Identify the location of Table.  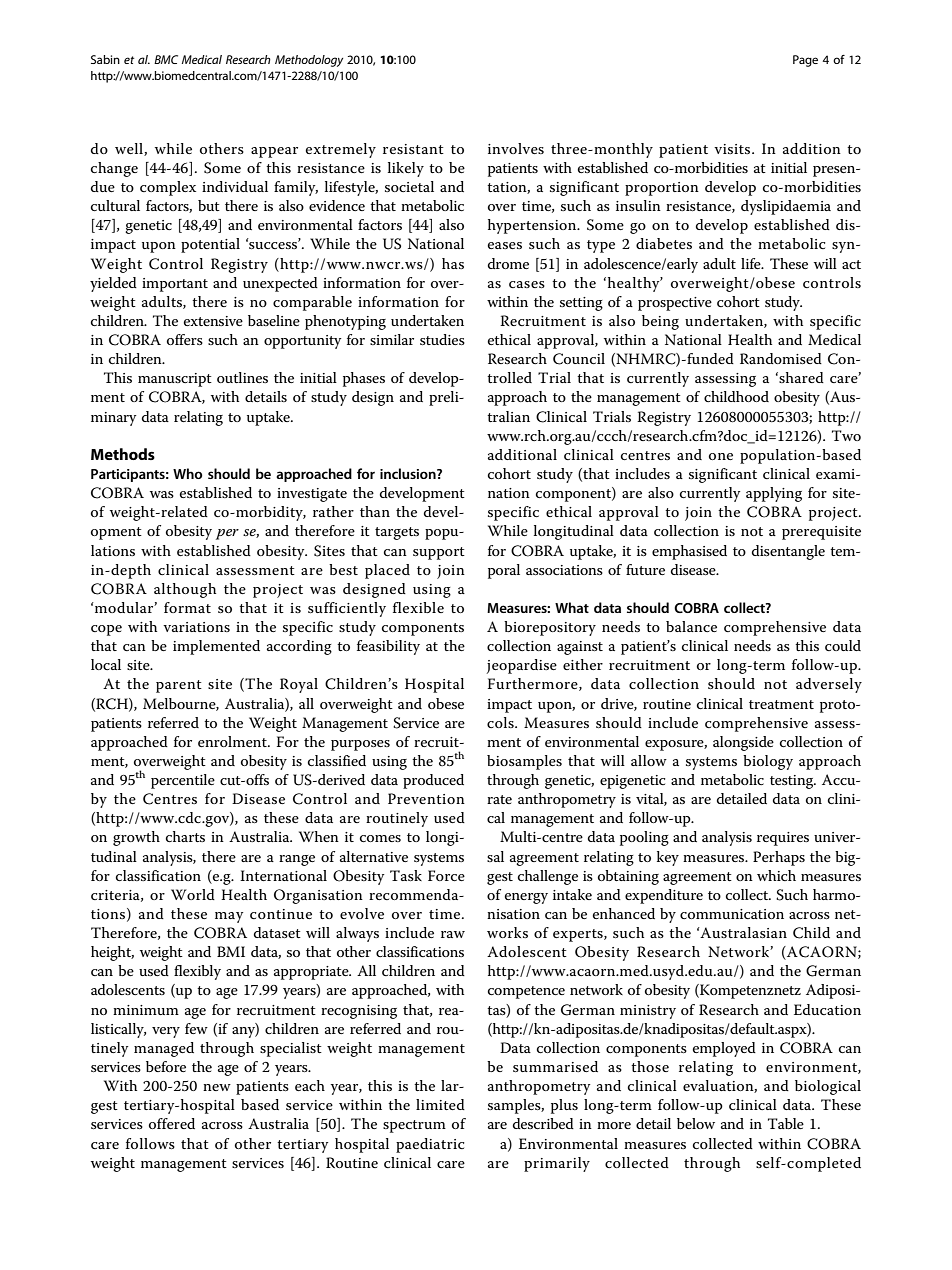
(786, 1123).
